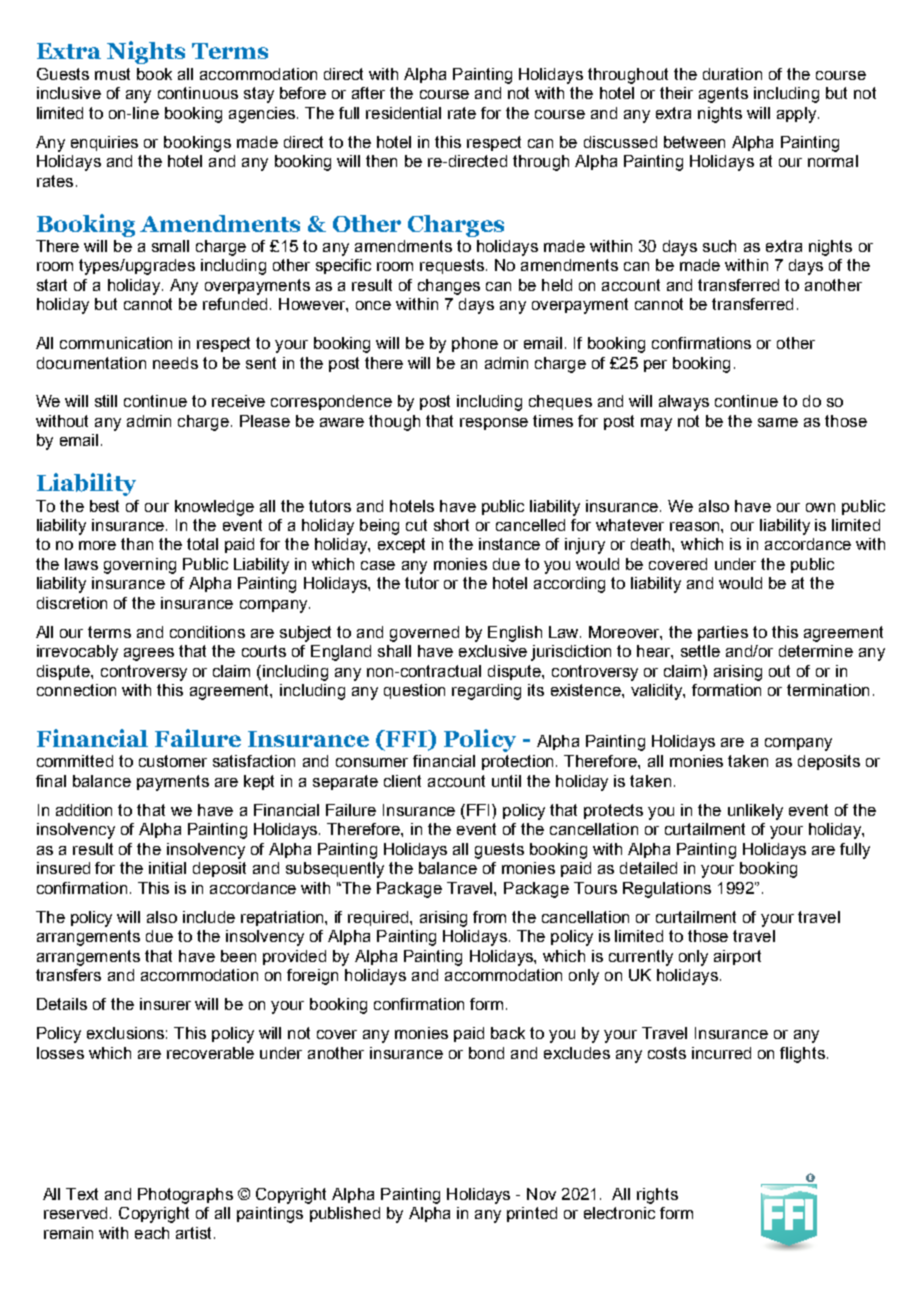 This document has width=924, height=1297. I want to click on printed, so click(532, 1214).
